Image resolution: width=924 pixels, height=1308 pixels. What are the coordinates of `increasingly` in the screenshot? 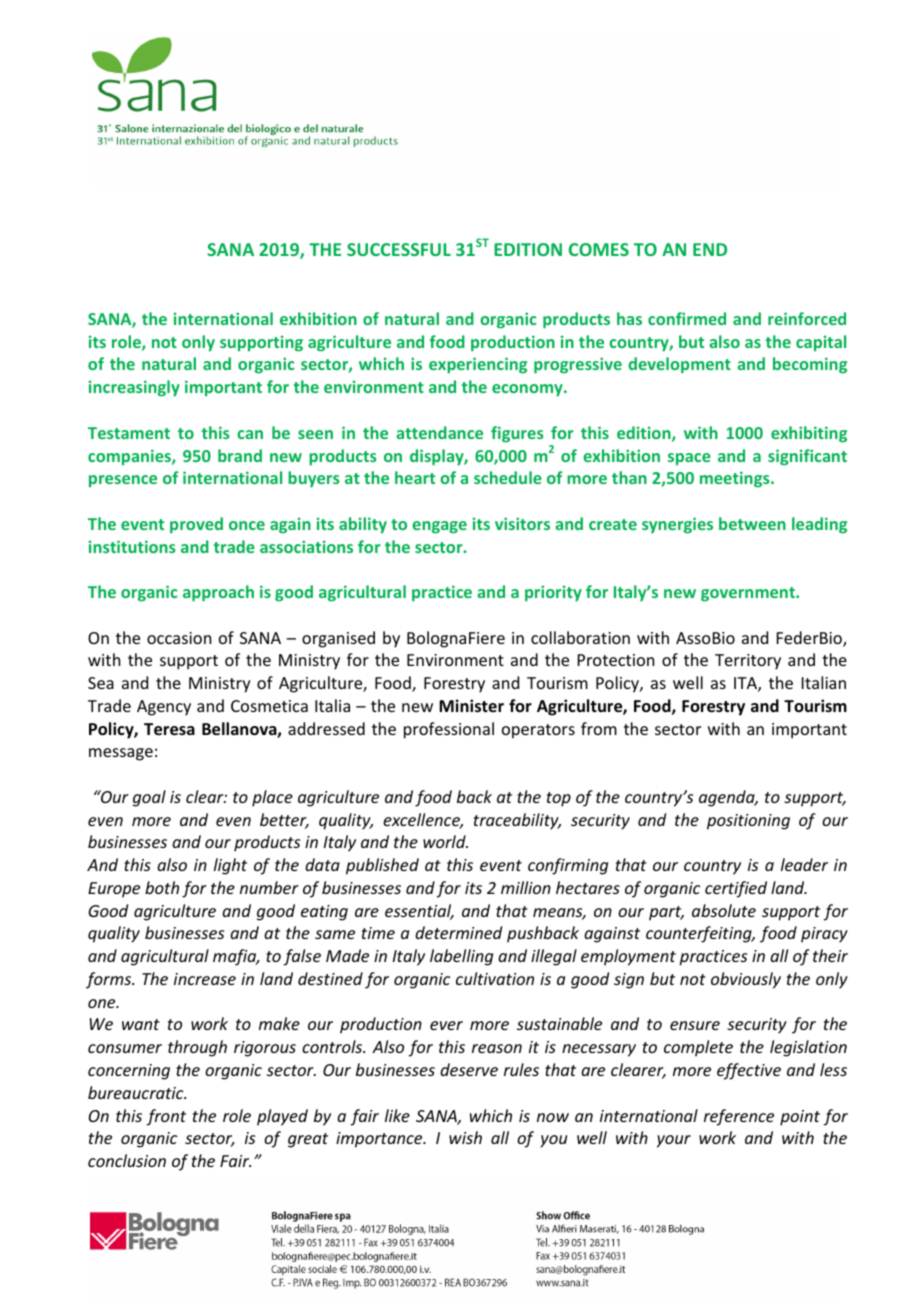 It's located at (134, 388).
